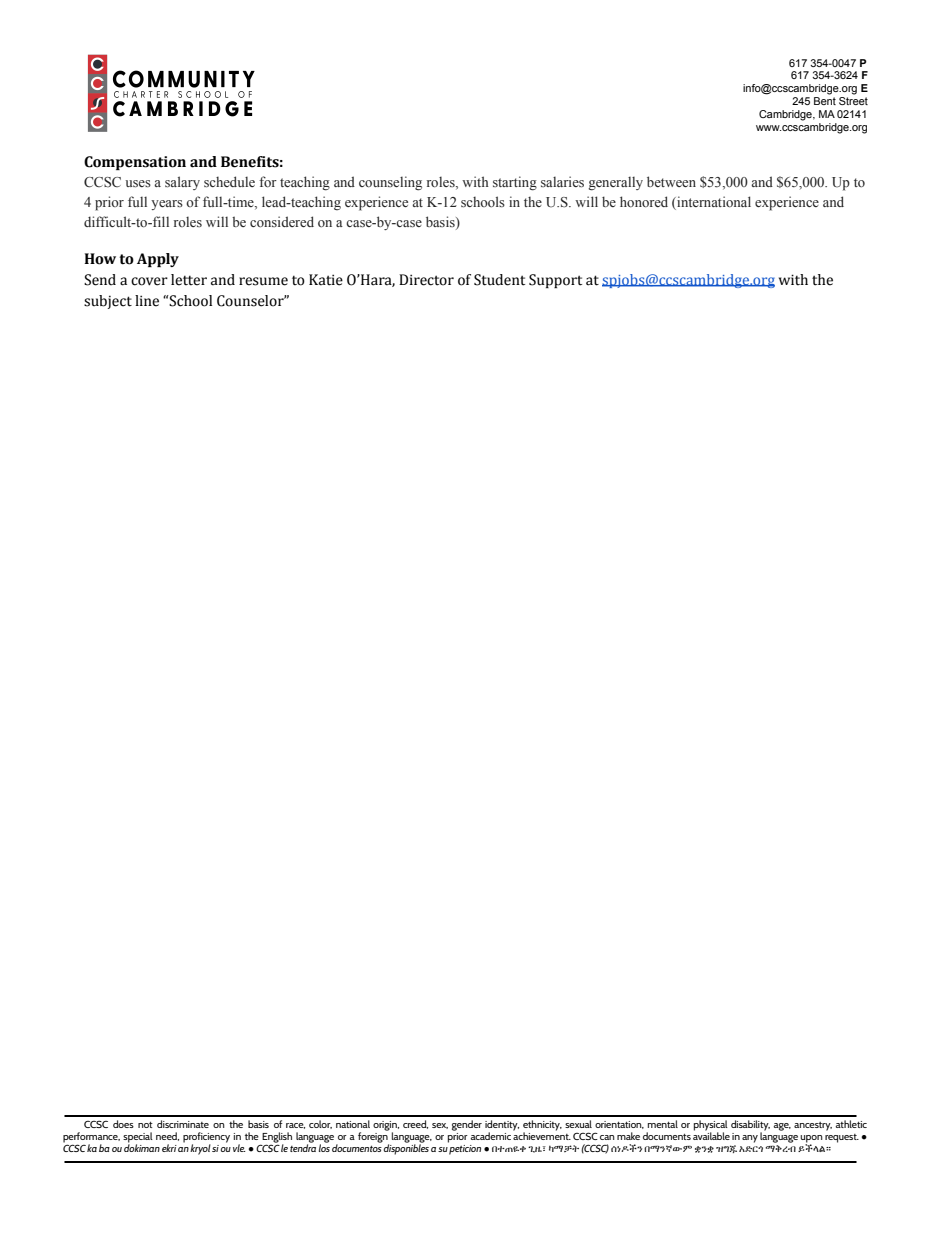 This page has width=952, height=1233. Describe the element at coordinates (206, 1138) in the page. I see `proficiency` at that location.
